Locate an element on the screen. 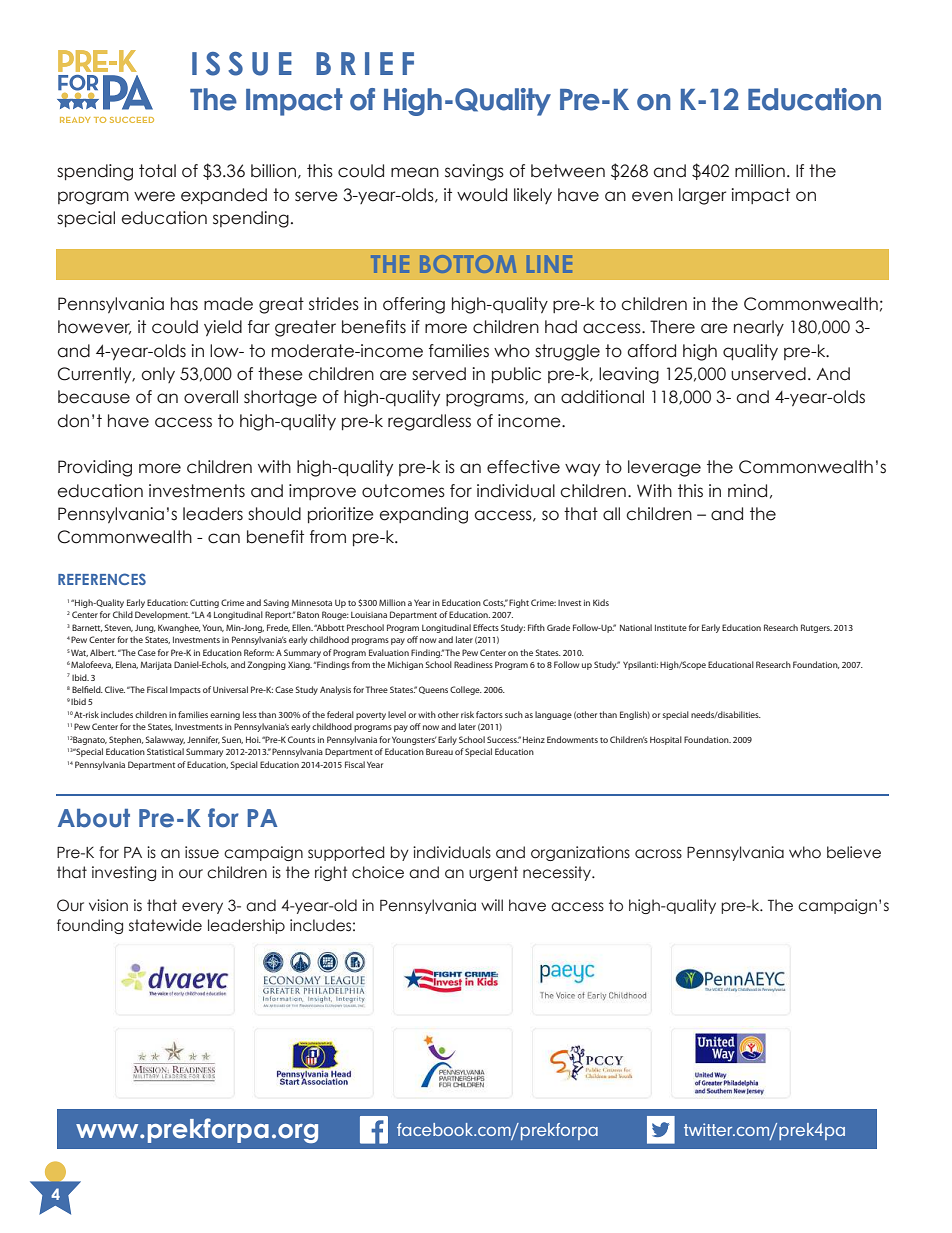 This screenshot has height=1233, width=952. Rutgers is located at coordinates (816, 628).
